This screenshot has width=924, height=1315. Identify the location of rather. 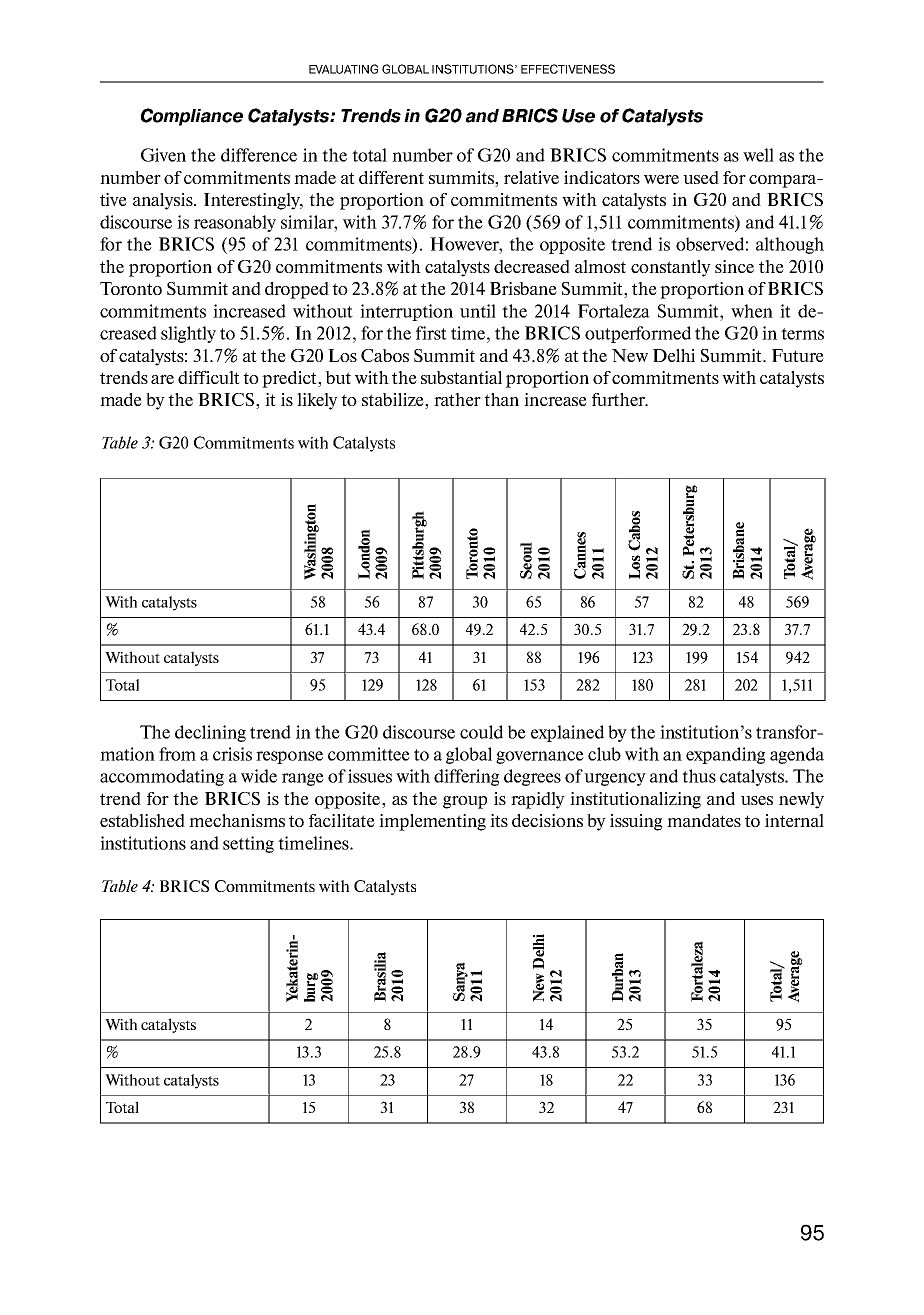
(457, 399).
